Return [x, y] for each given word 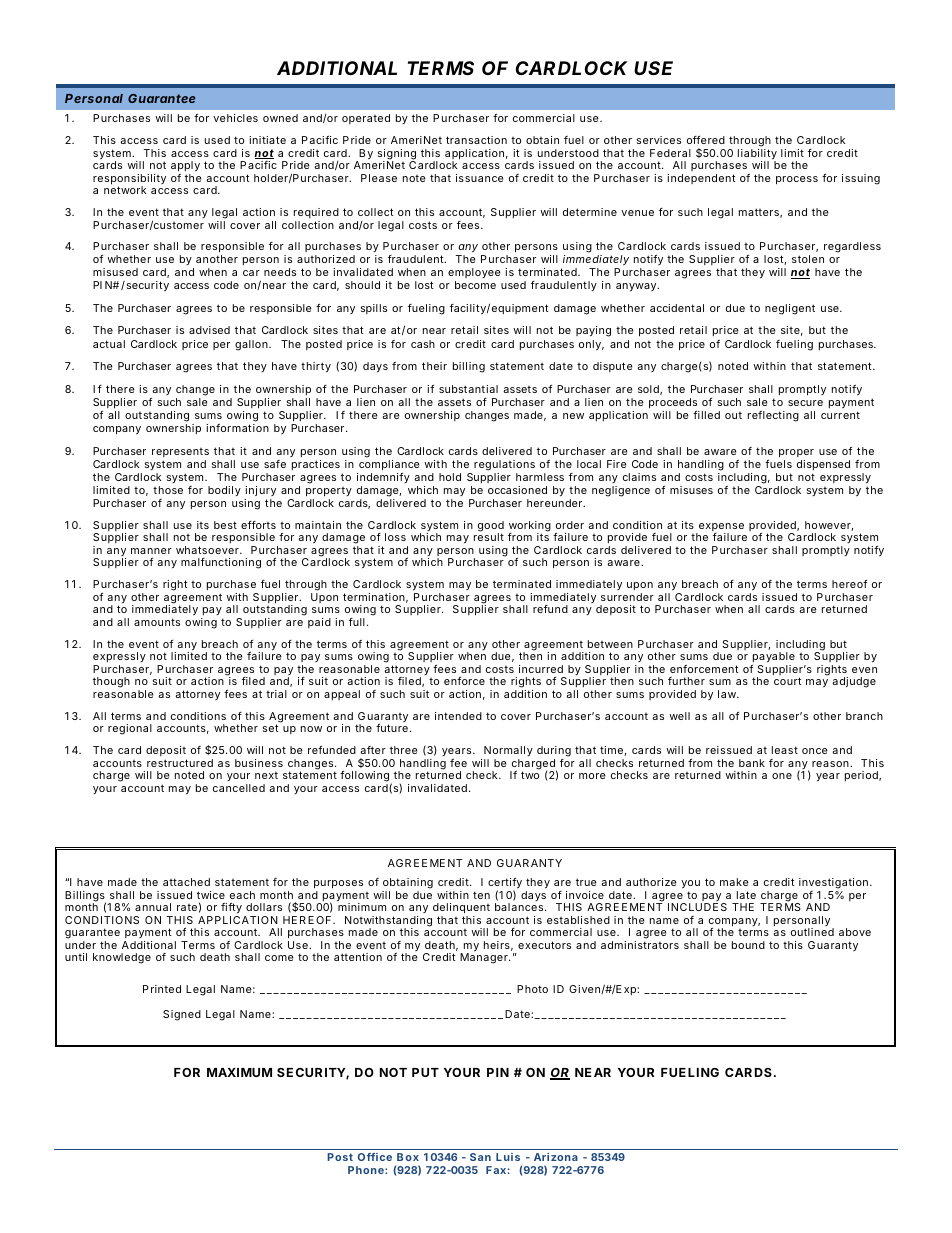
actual [109, 344]
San [480, 1157]
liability [757, 155]
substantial [468, 389]
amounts [157, 622]
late [746, 895]
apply [185, 166]
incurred [541, 669]
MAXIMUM [239, 1072]
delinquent [461, 910]
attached [186, 882]
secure [805, 403]
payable [773, 659]
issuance [480, 178]
